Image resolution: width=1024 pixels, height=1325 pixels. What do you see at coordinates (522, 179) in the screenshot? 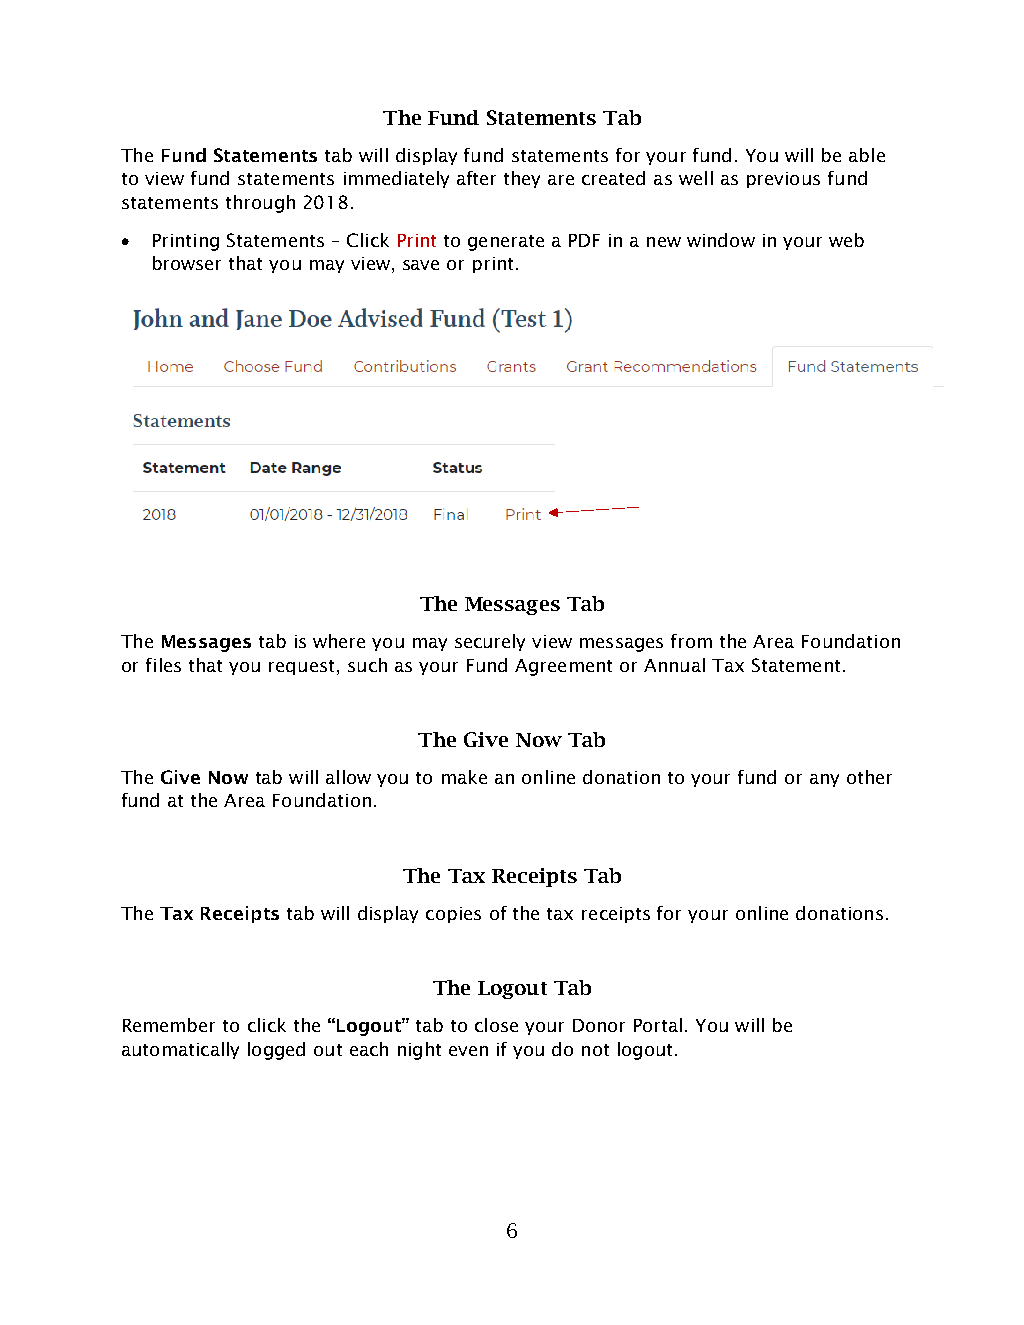
I see `they` at bounding box center [522, 179].
